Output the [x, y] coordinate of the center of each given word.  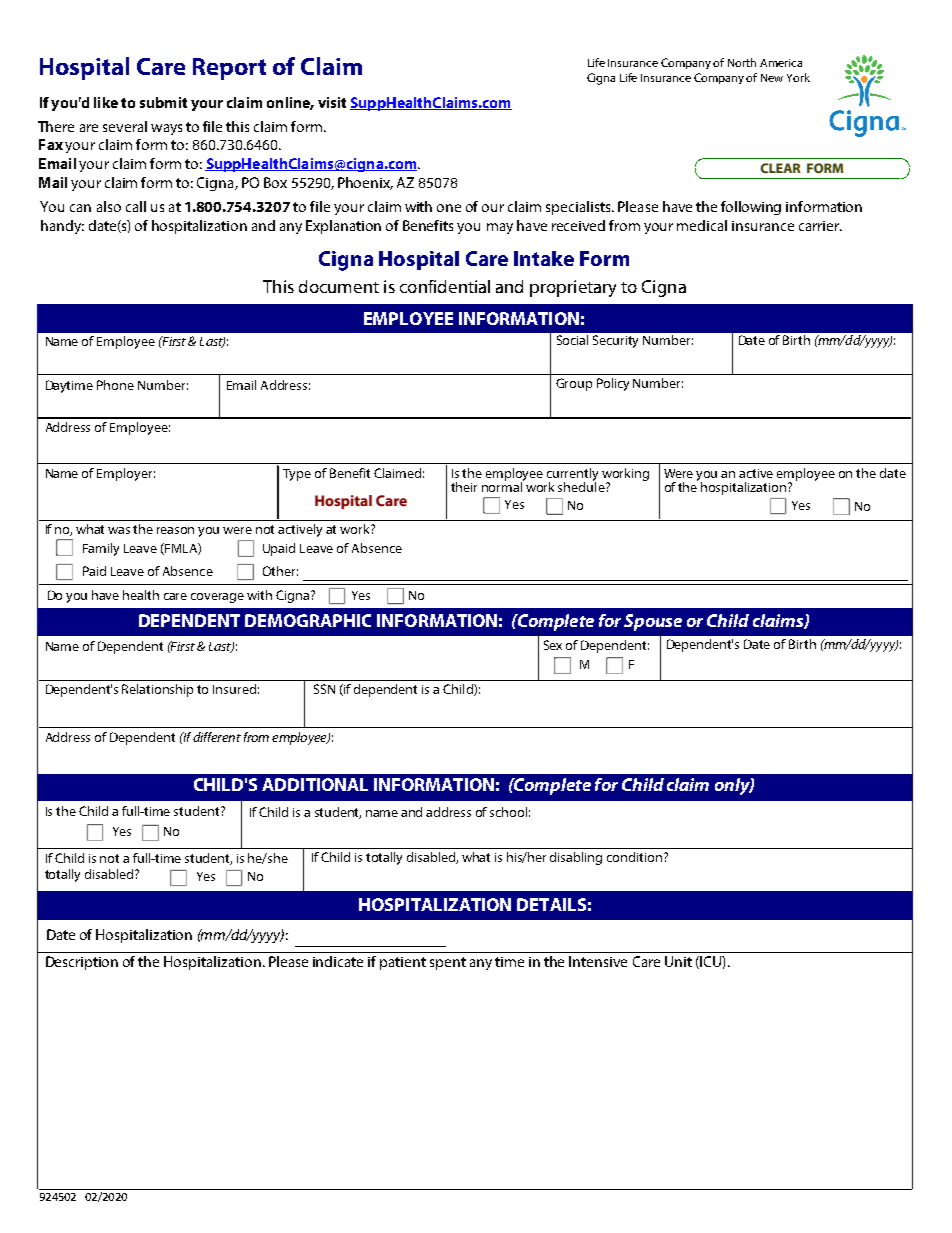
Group [574, 384]
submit [163, 102]
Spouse [653, 622]
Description [82, 963]
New [772, 78]
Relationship [157, 690]
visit [332, 102]
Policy [613, 384]
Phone [115, 385]
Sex [553, 645]
